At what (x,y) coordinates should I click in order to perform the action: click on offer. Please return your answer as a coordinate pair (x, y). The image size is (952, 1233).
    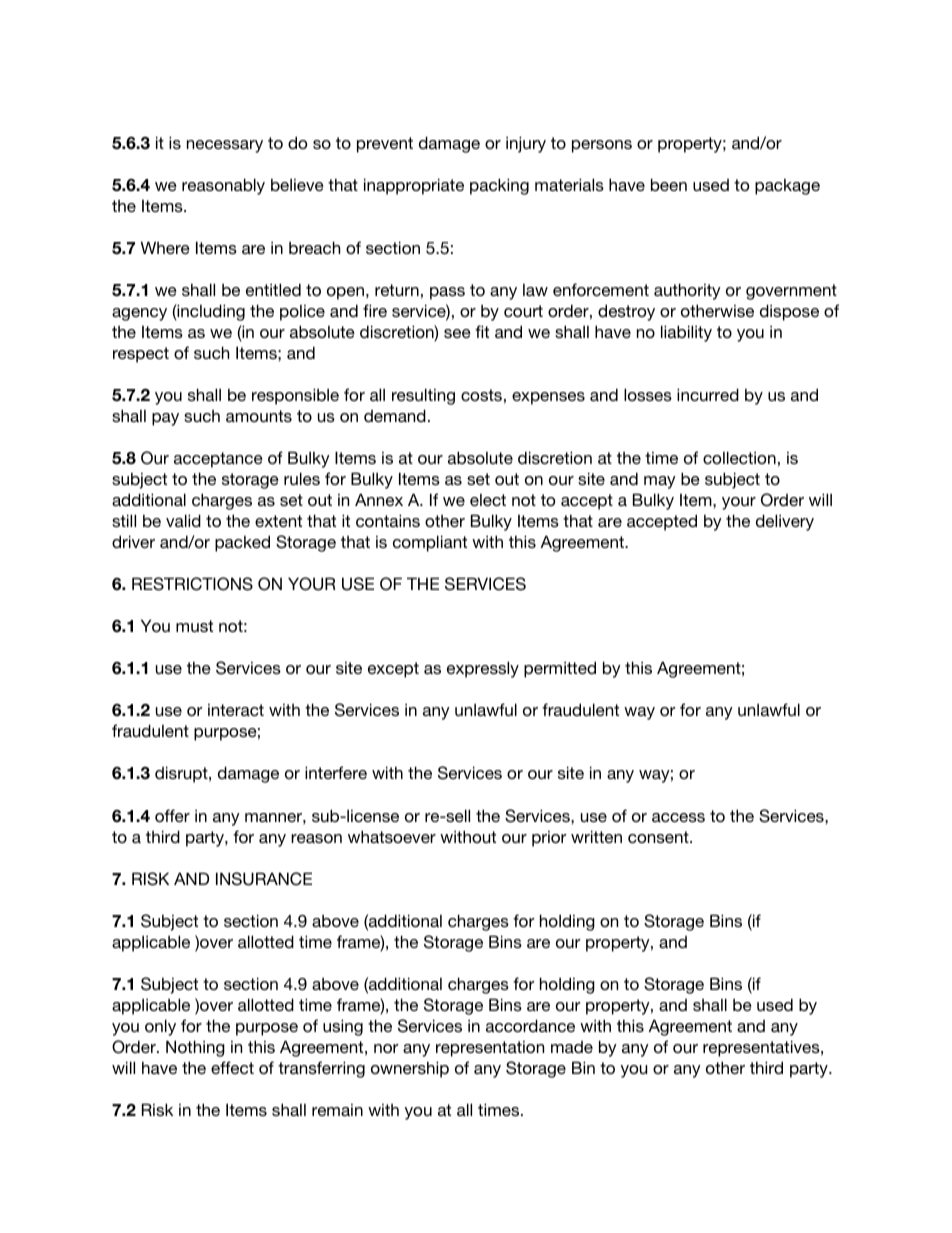
    Looking at the image, I should click on (172, 815).
